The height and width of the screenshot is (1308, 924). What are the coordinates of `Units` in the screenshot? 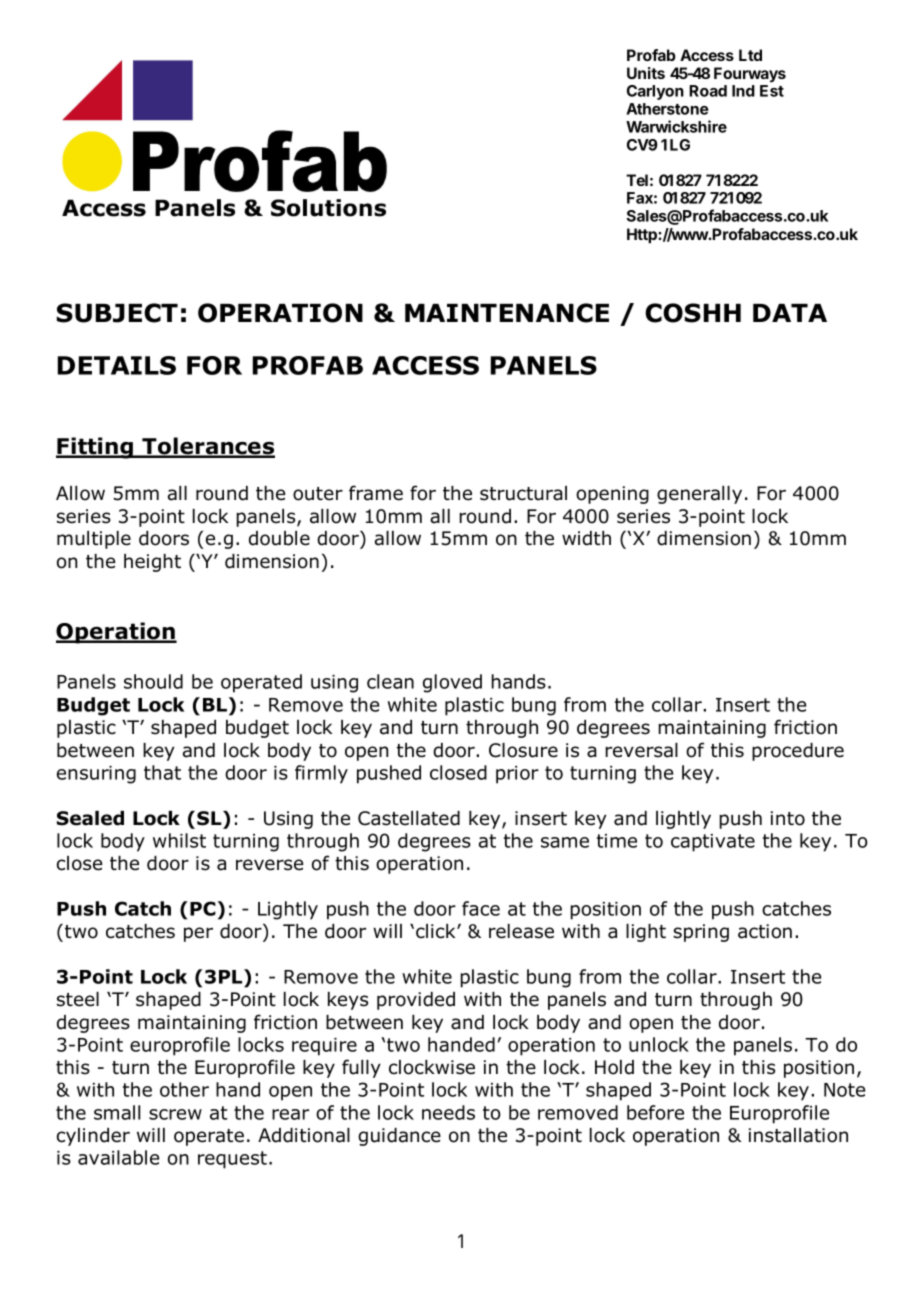 It's located at (646, 73).
